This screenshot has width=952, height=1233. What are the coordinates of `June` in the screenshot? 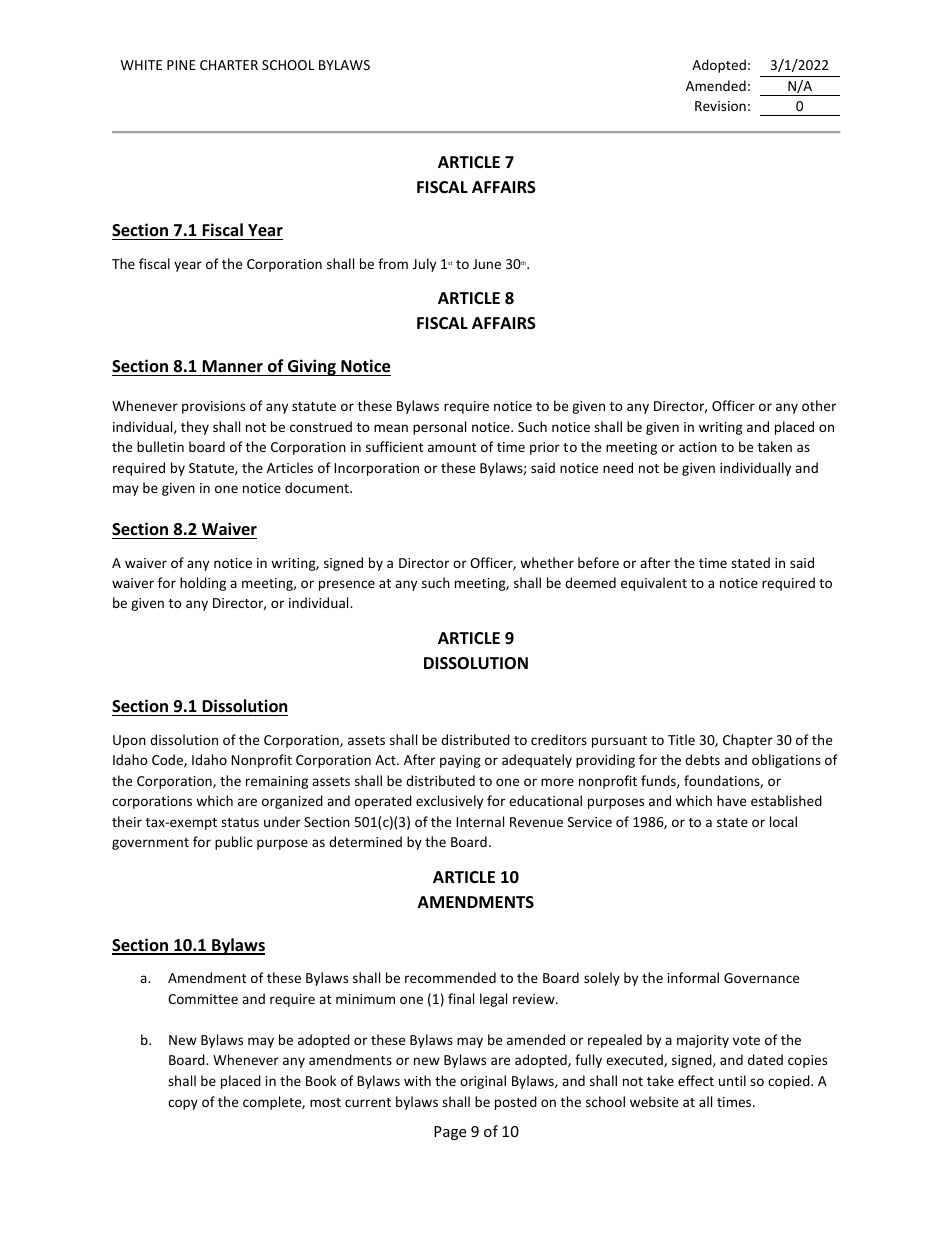 It's located at (487, 264).
